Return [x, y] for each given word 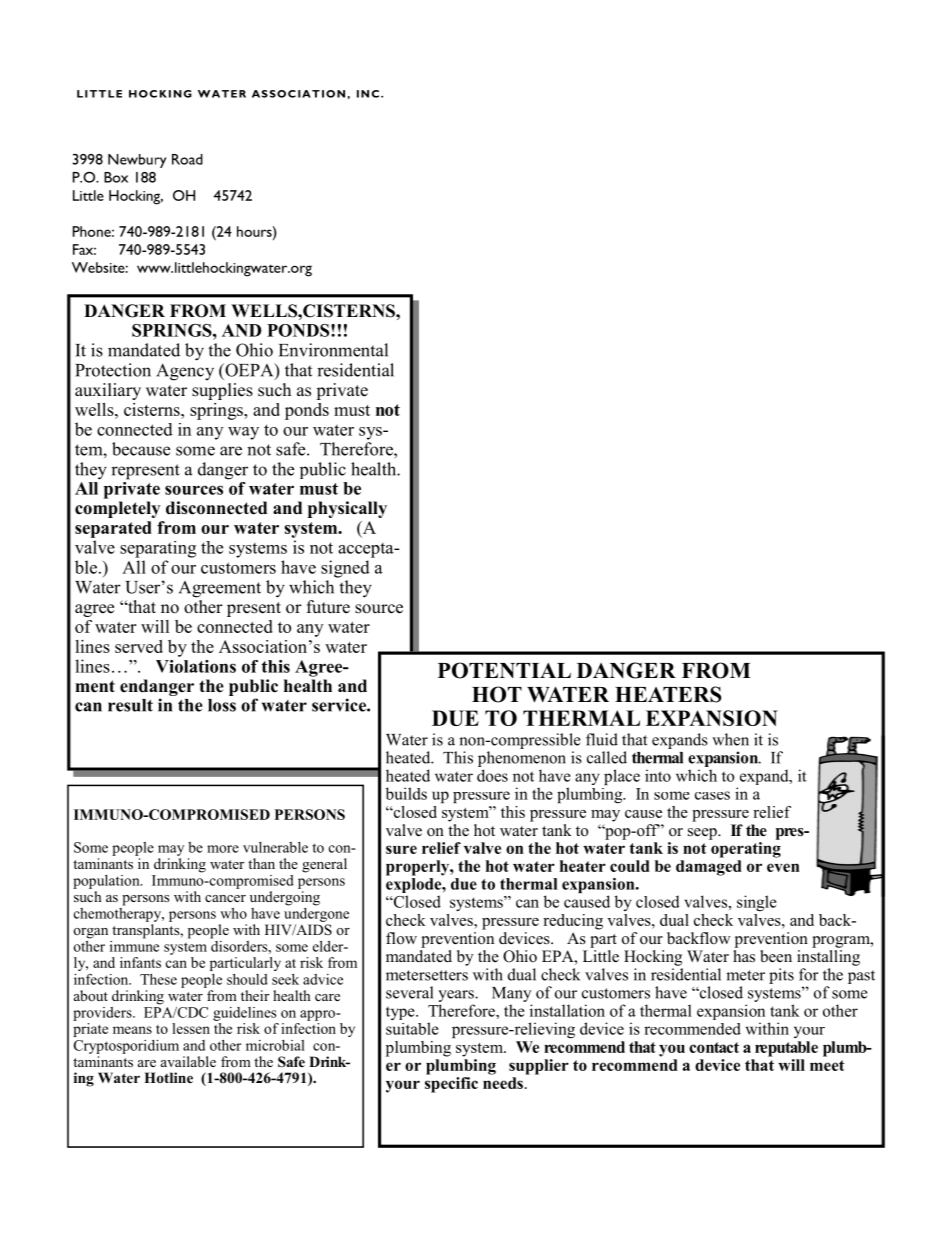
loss [222, 705]
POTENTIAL [504, 670]
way [243, 433]
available [188, 1061]
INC [368, 94]
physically [347, 509]
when [730, 739]
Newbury [137, 161]
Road [187, 159]
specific [451, 1083]
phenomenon [522, 759]
